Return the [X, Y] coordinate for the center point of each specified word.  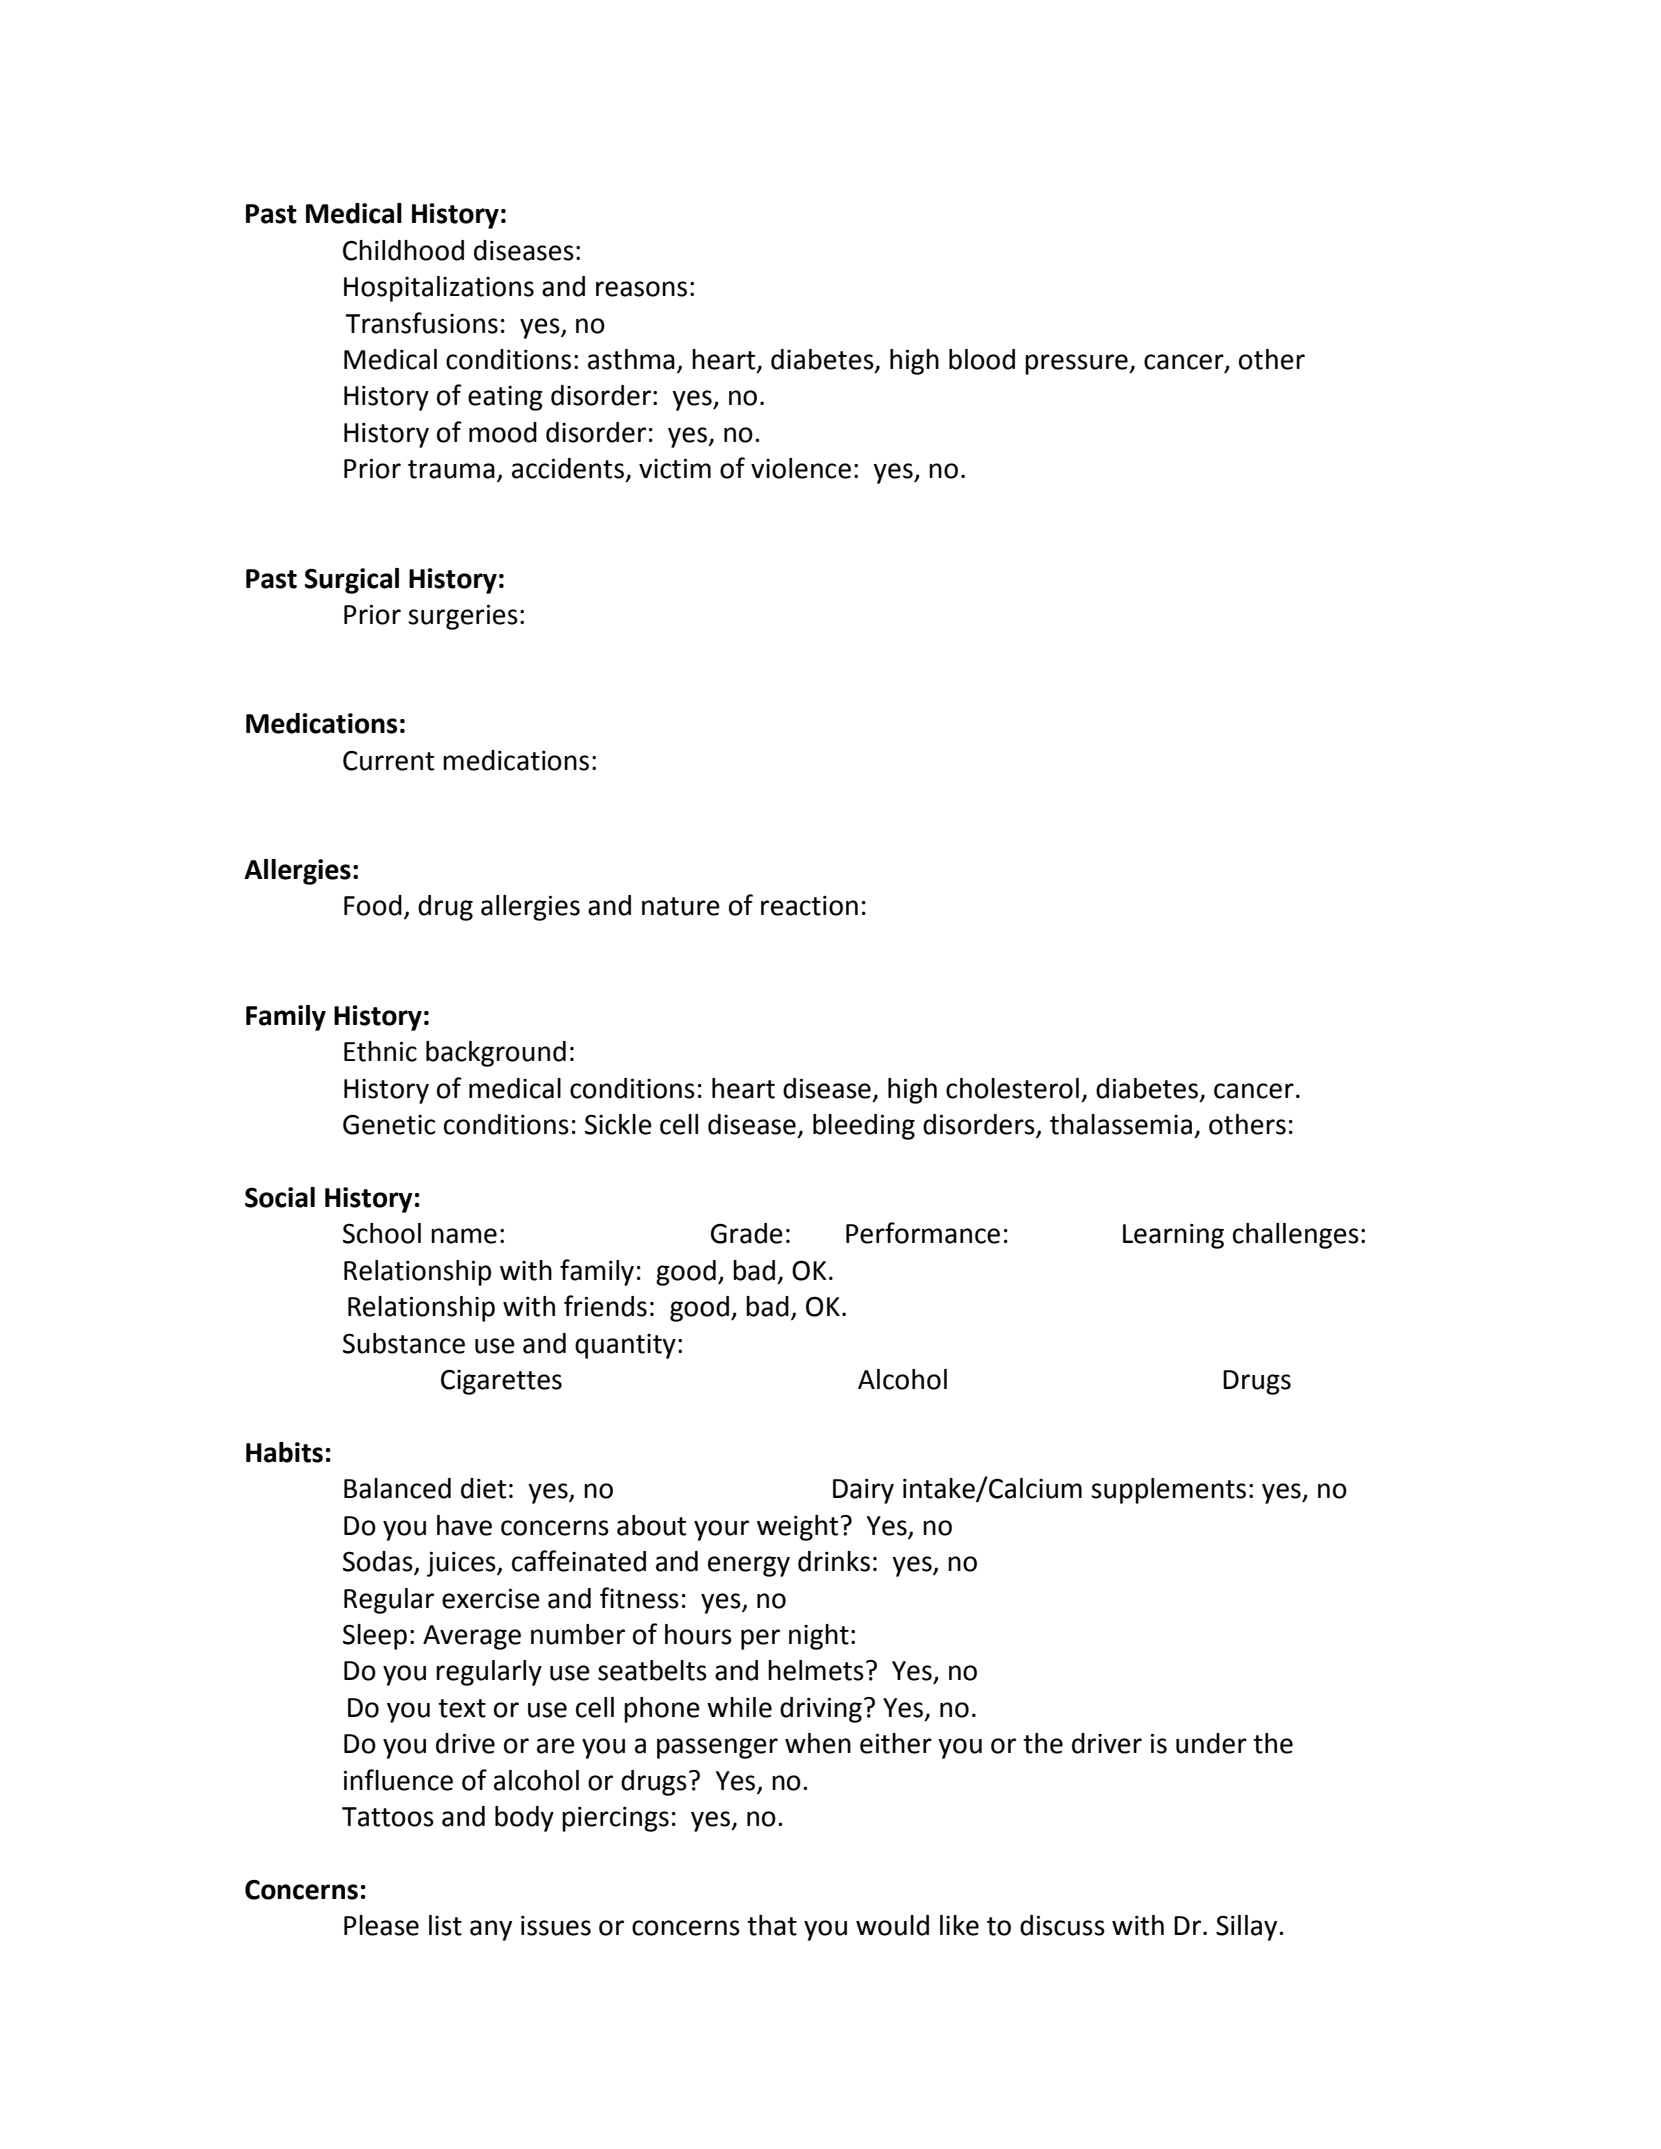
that [772, 1925]
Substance [404, 1343]
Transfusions [421, 323]
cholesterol [1012, 1088]
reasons [641, 289]
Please [381, 1925]
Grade [747, 1233]
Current [388, 761]
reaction [809, 906]
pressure [1077, 364]
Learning [1173, 1236]
